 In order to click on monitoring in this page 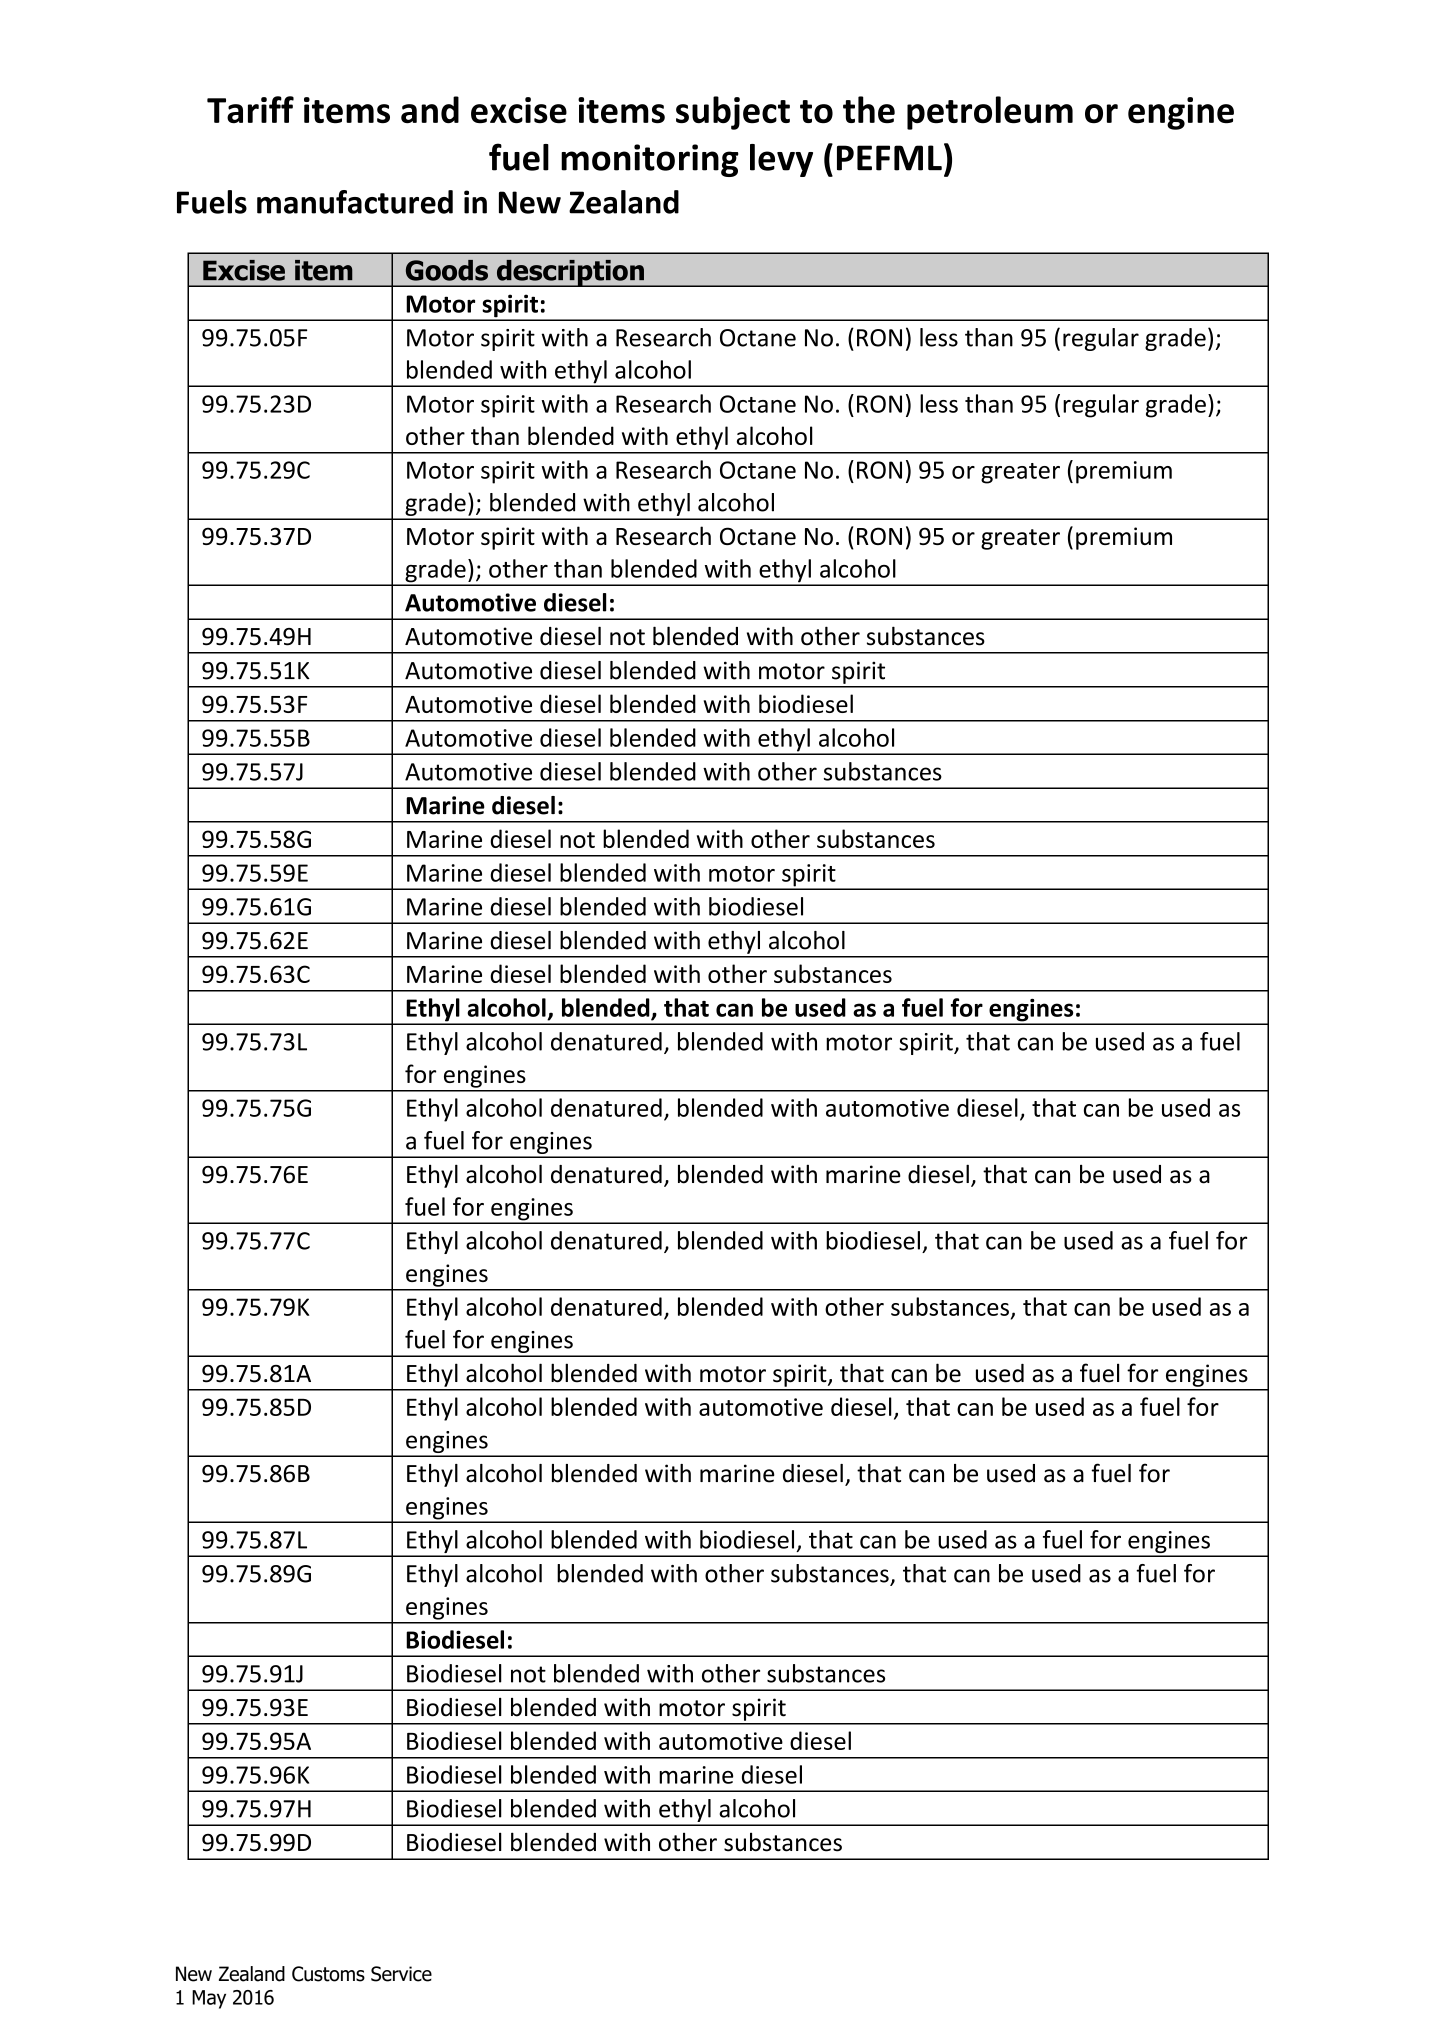, I will do `click(650, 160)`.
